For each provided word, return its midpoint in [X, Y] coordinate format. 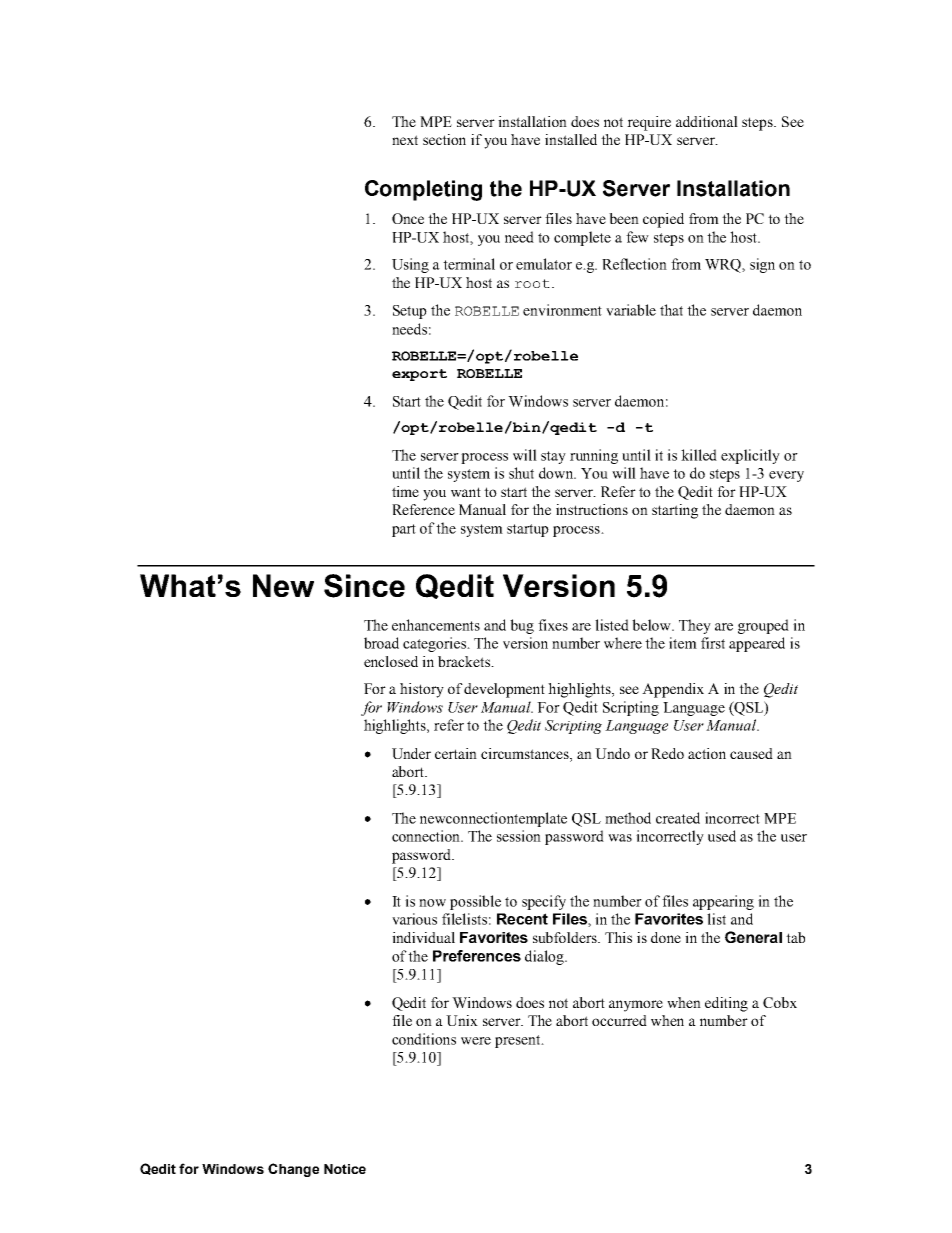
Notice [345, 1169]
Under [411, 753]
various [414, 919]
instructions [592, 509]
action [707, 753]
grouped [763, 626]
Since [364, 586]
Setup [410, 312]
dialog [545, 957]
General [753, 937]
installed [571, 139]
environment [562, 310]
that [671, 310]
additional [707, 121]
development [504, 690]
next [405, 140]
